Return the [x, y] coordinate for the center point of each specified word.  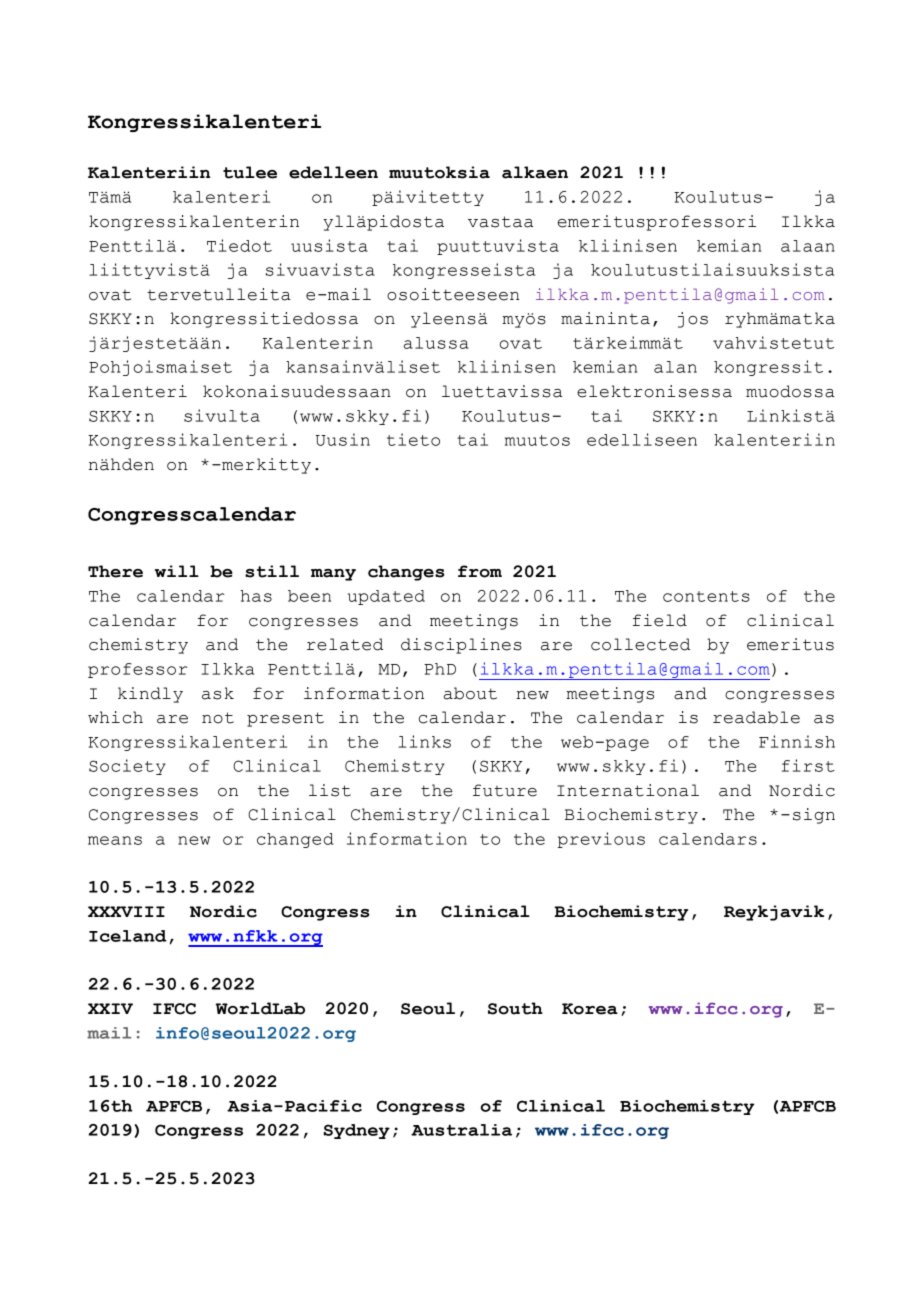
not [218, 718]
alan [675, 367]
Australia [461, 1130]
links [424, 741]
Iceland [128, 936]
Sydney [356, 1131]
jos [693, 320]
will [177, 571]
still [272, 571]
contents [706, 596]
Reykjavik [774, 913]
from [480, 571]
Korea [590, 1009]
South [515, 1008]
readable [756, 717]
